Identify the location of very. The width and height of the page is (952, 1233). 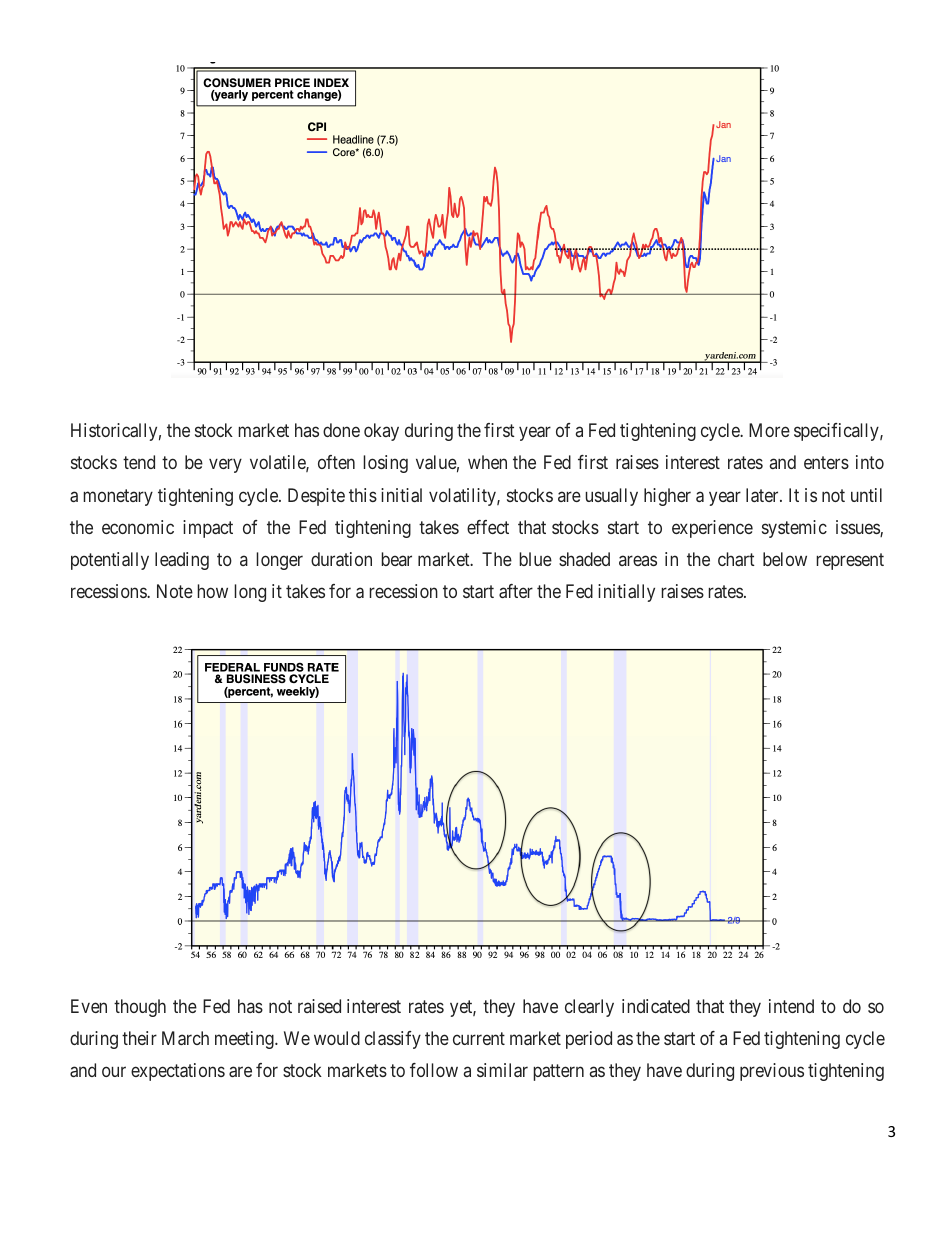
(225, 466).
